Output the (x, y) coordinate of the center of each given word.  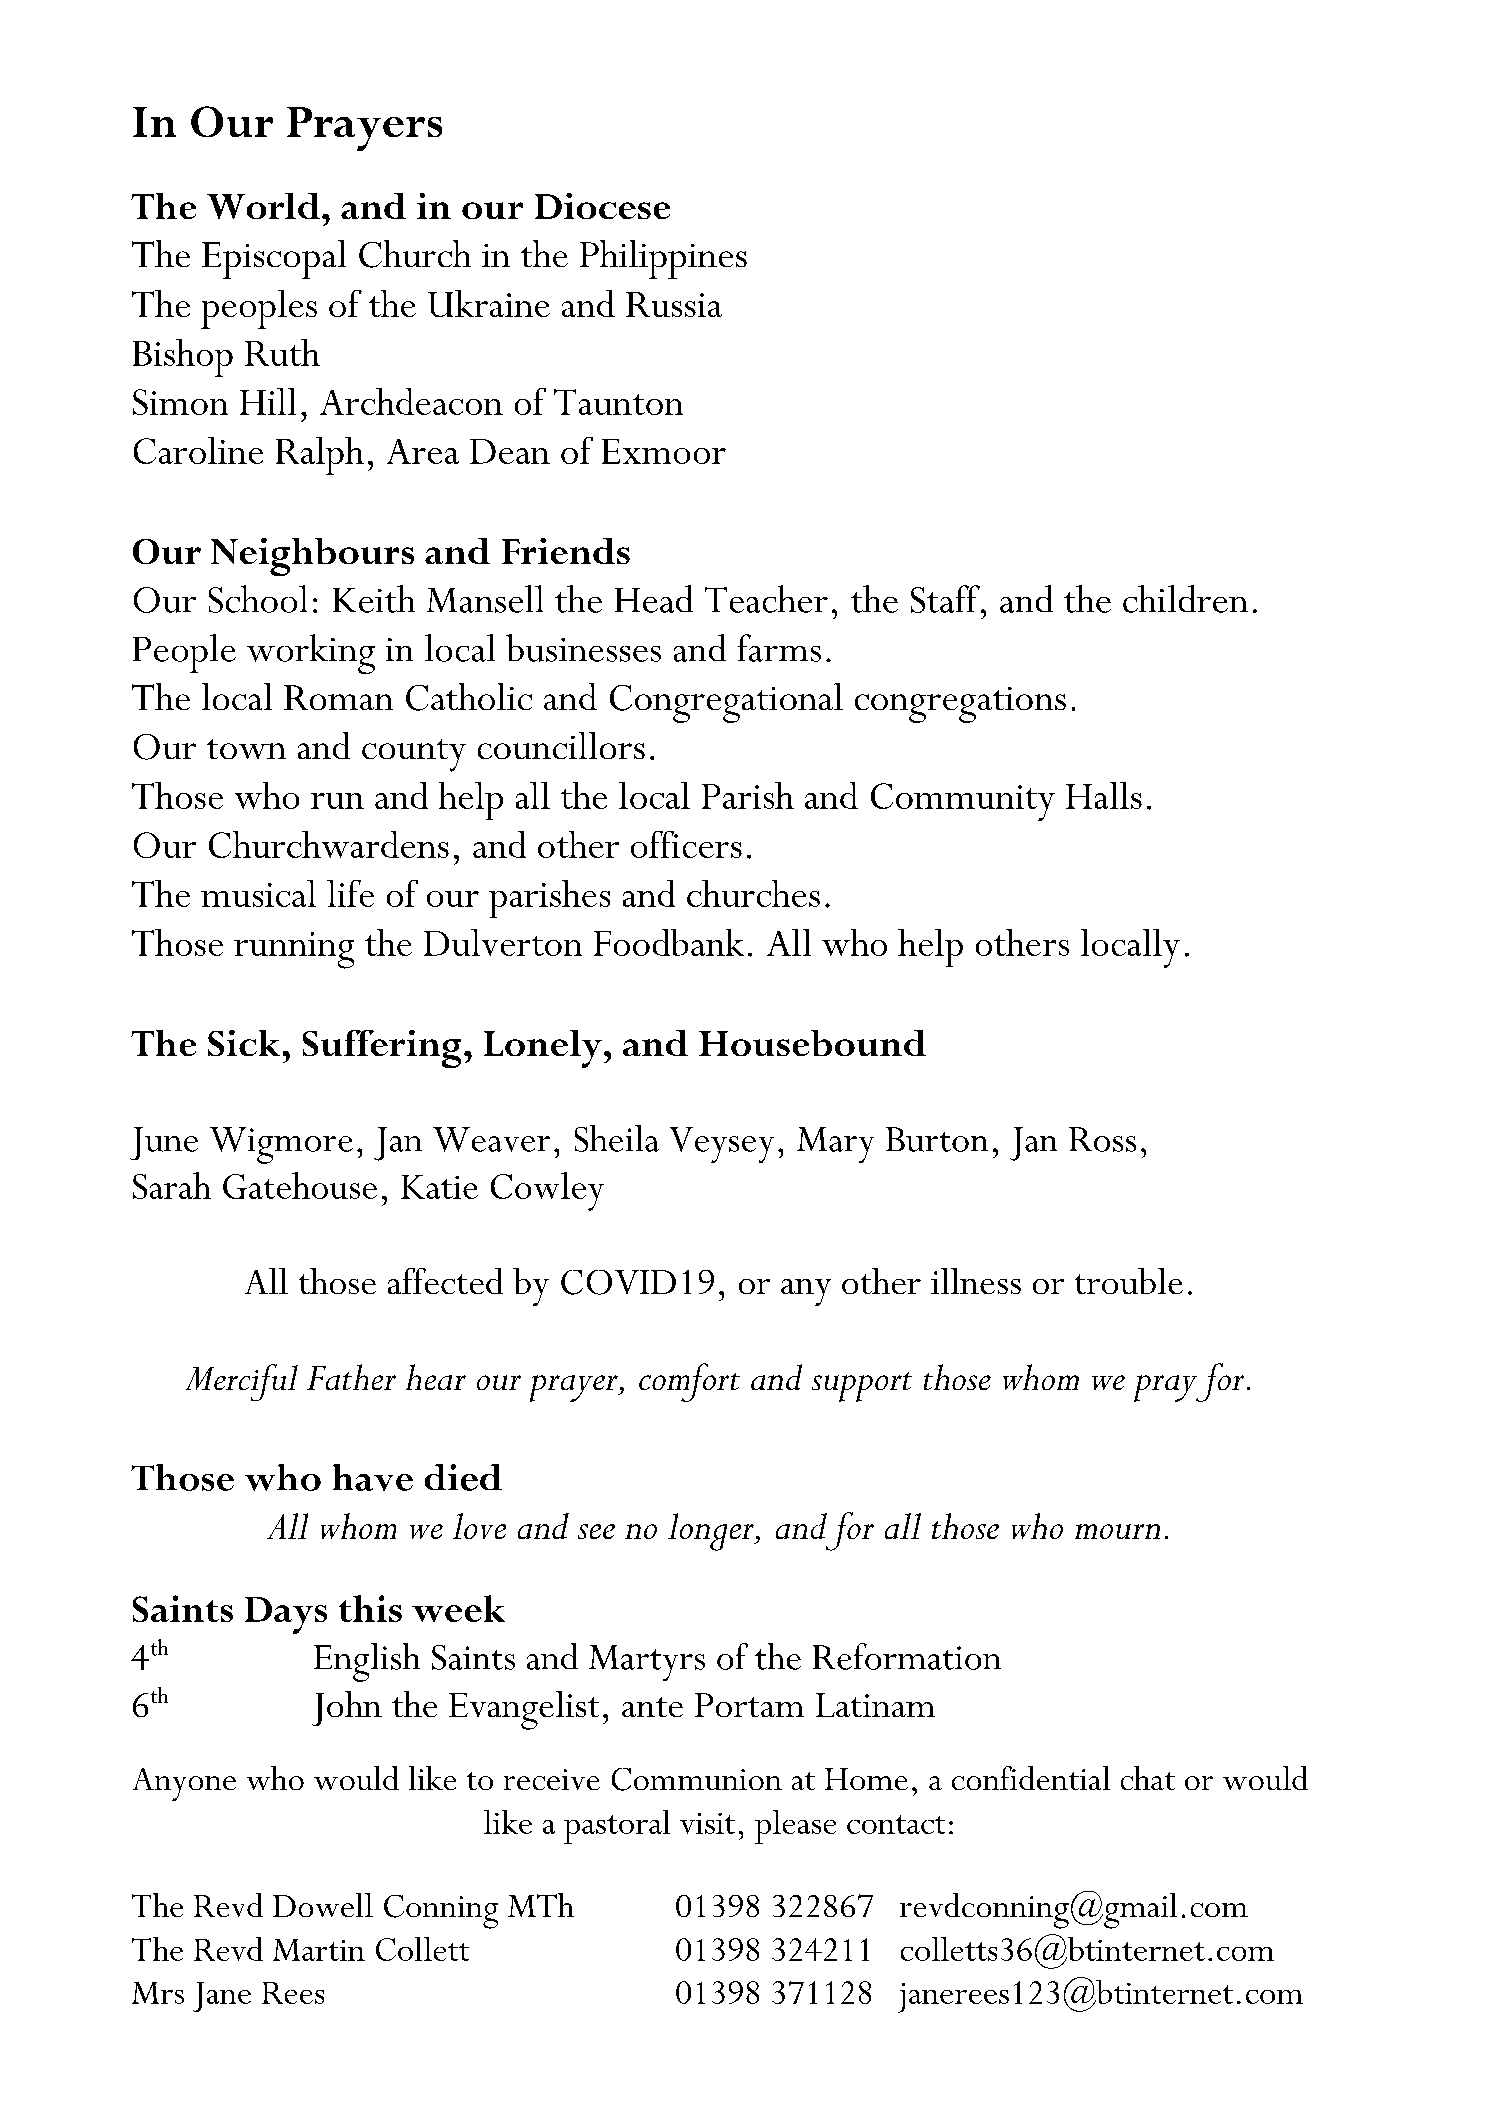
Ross (1102, 1139)
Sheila (617, 1138)
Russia (674, 304)
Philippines (663, 259)
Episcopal (274, 259)
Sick (244, 1043)
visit (707, 1823)
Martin (319, 1950)
